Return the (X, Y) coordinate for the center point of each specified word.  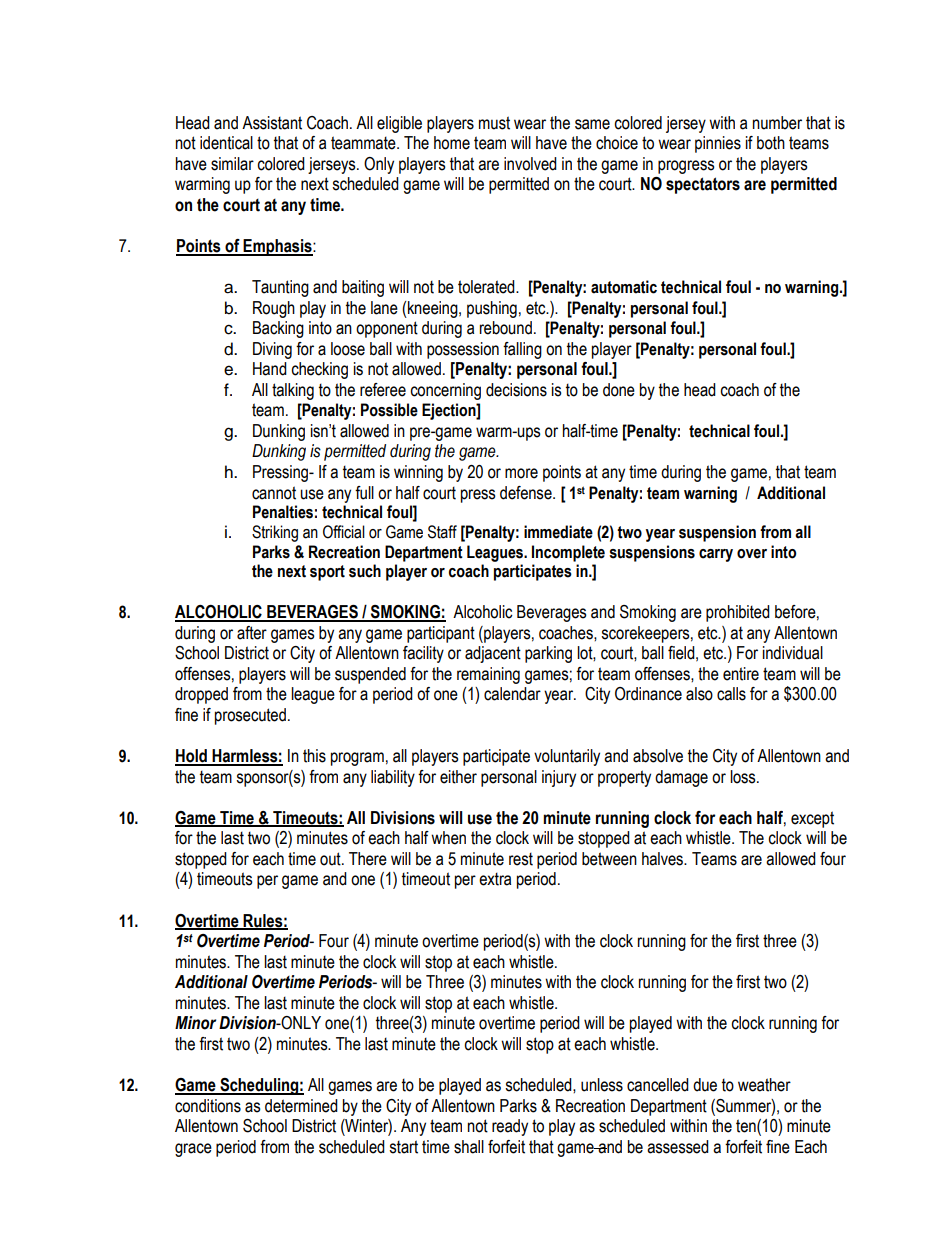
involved (530, 164)
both (771, 143)
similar (232, 164)
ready (510, 1127)
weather (764, 1085)
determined (301, 1106)
